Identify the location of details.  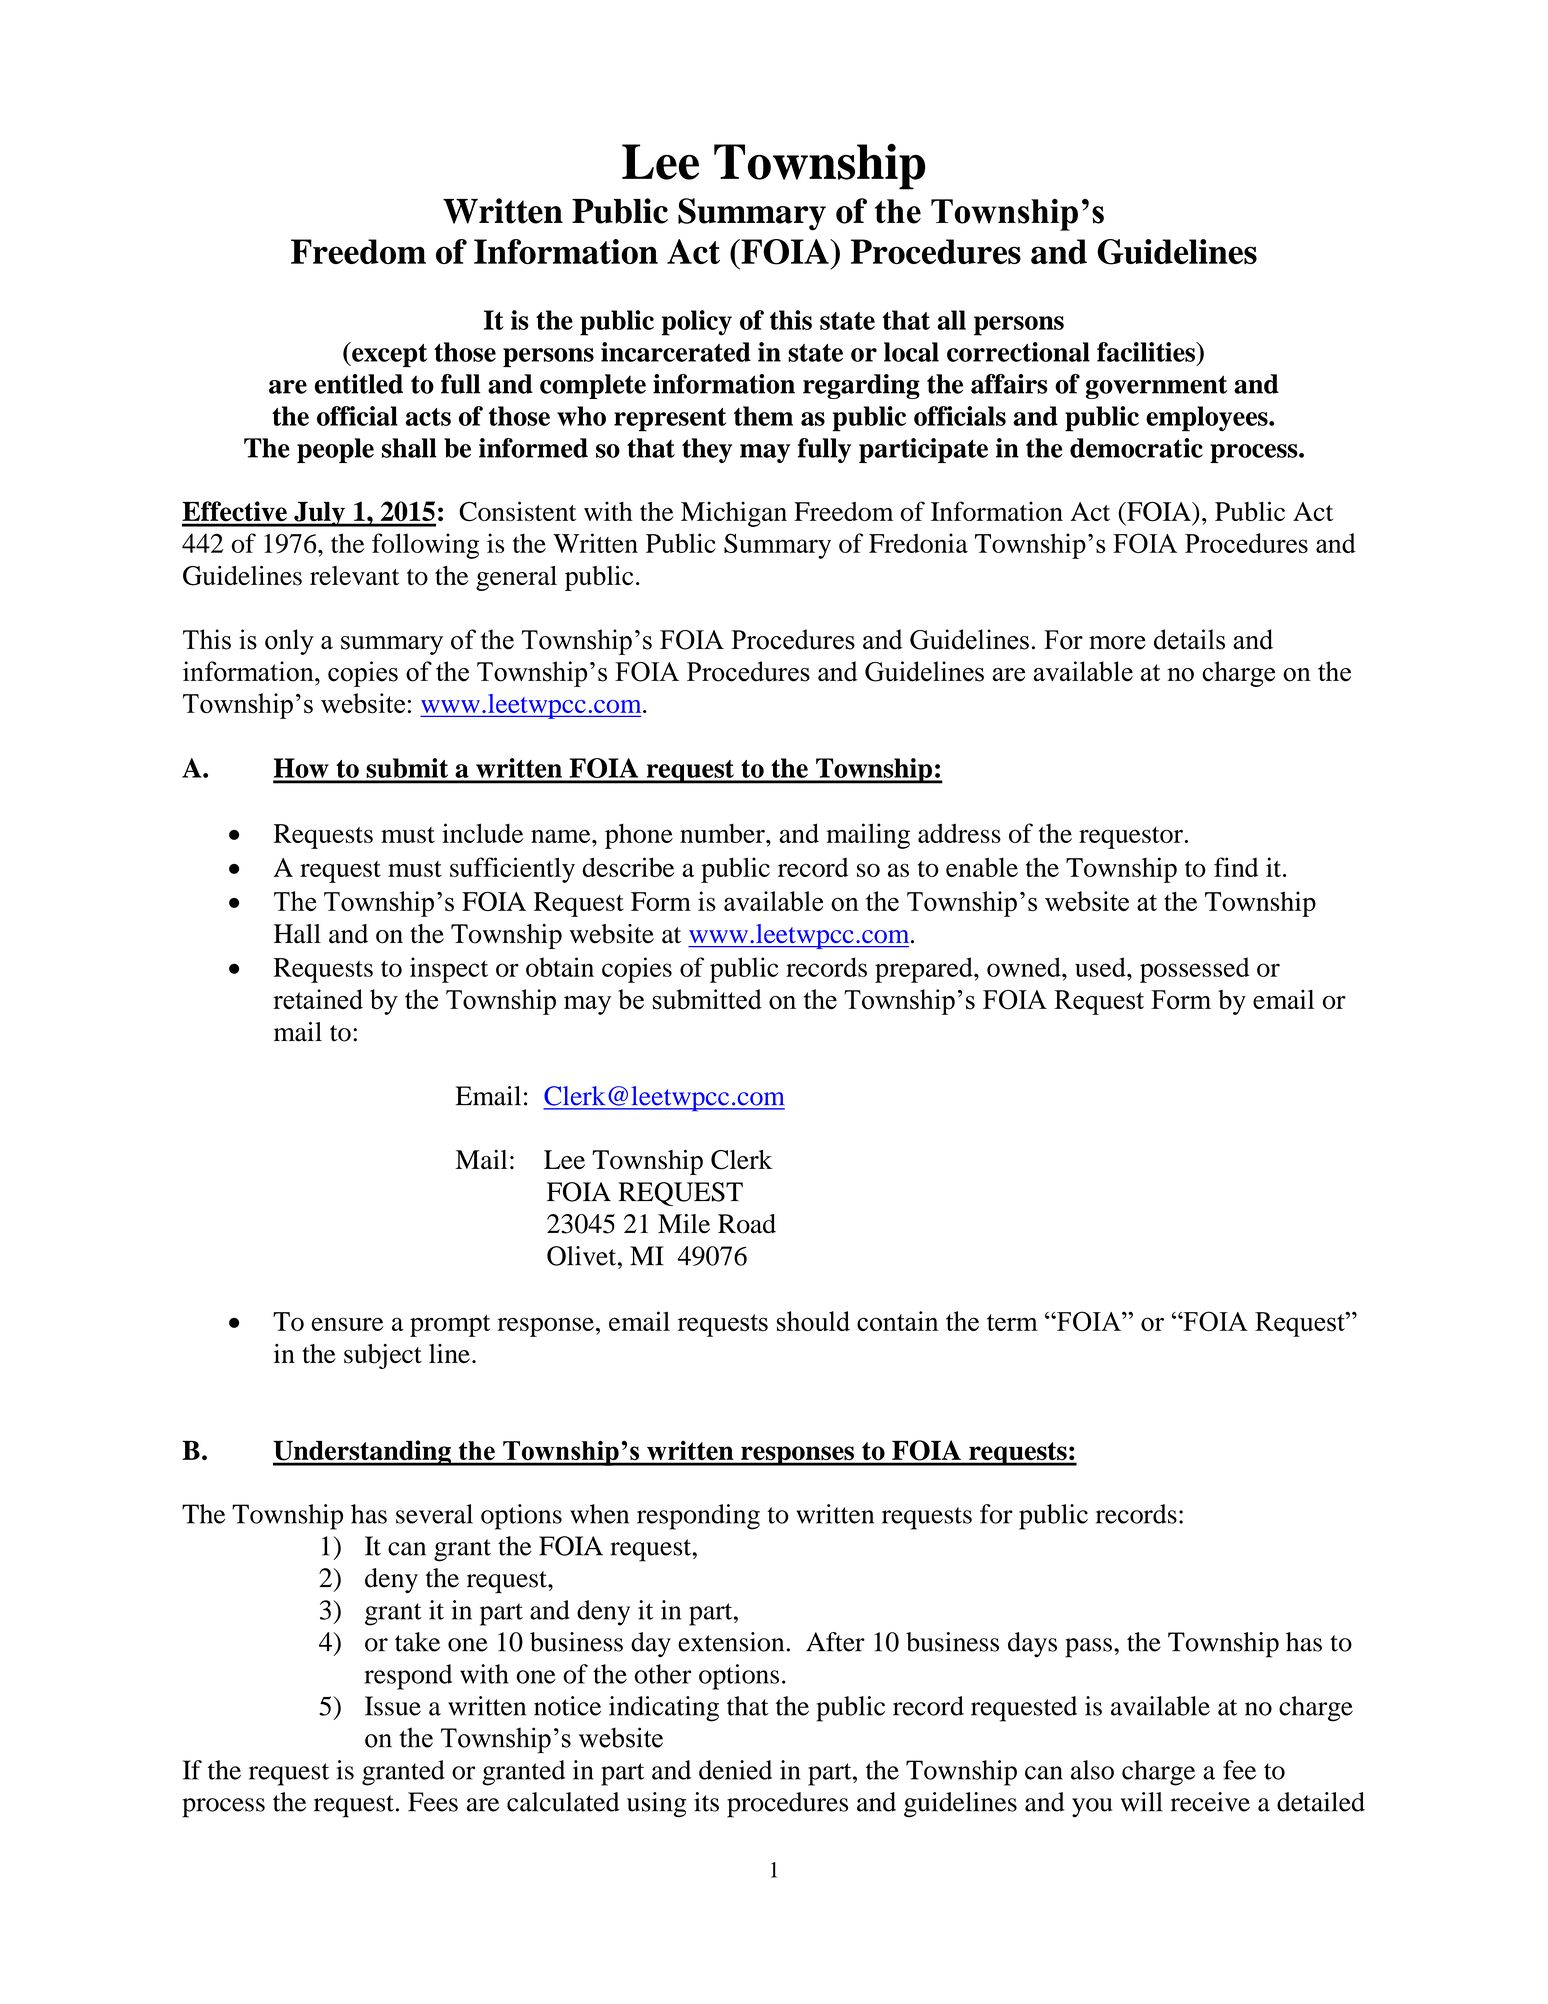
(1189, 639).
